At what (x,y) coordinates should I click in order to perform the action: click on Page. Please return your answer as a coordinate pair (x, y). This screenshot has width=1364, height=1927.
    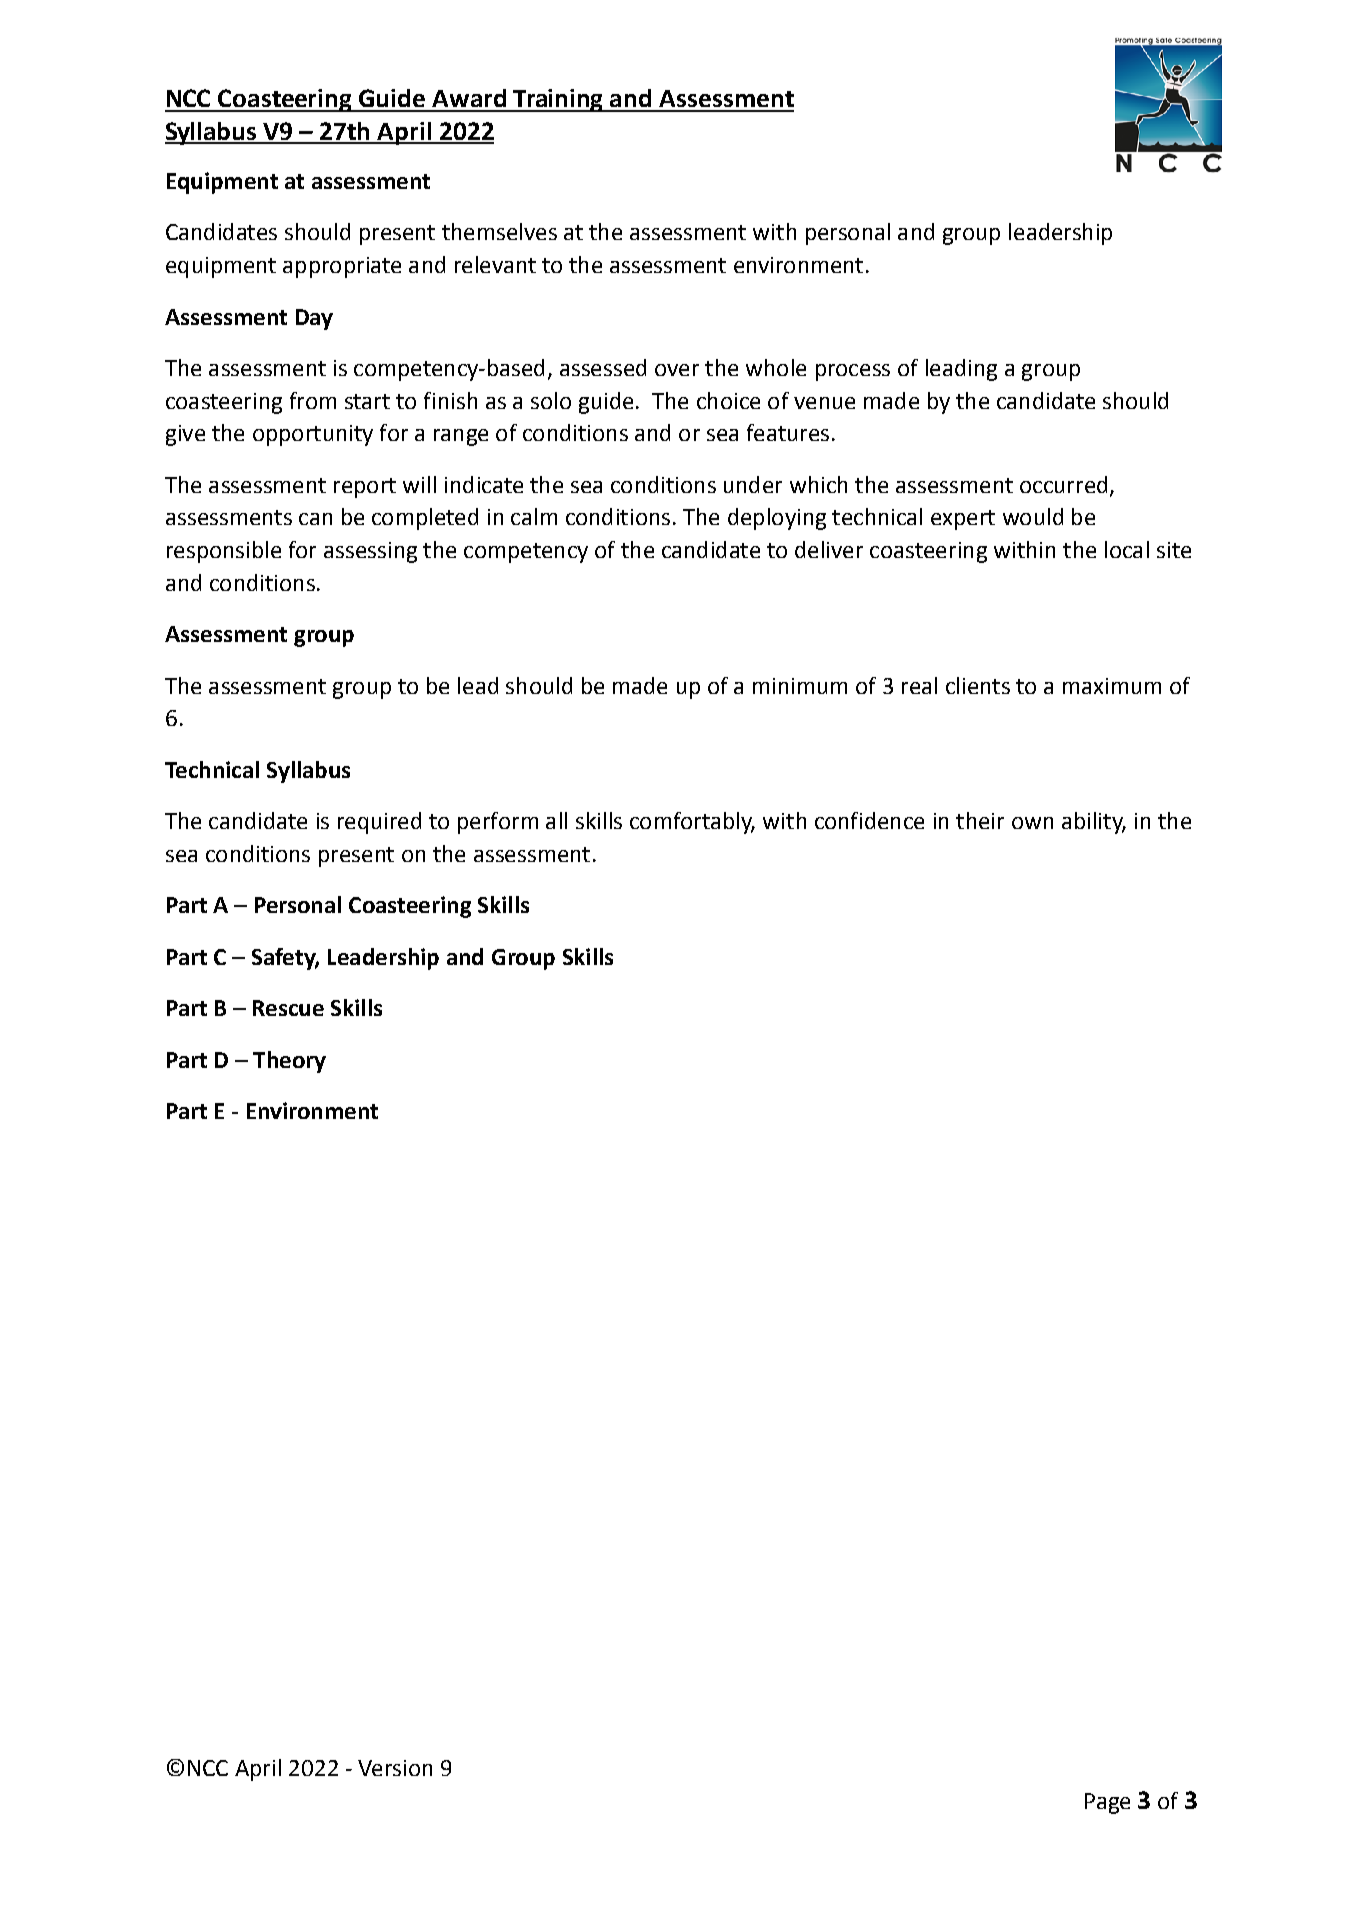
    Looking at the image, I should click on (1107, 1803).
